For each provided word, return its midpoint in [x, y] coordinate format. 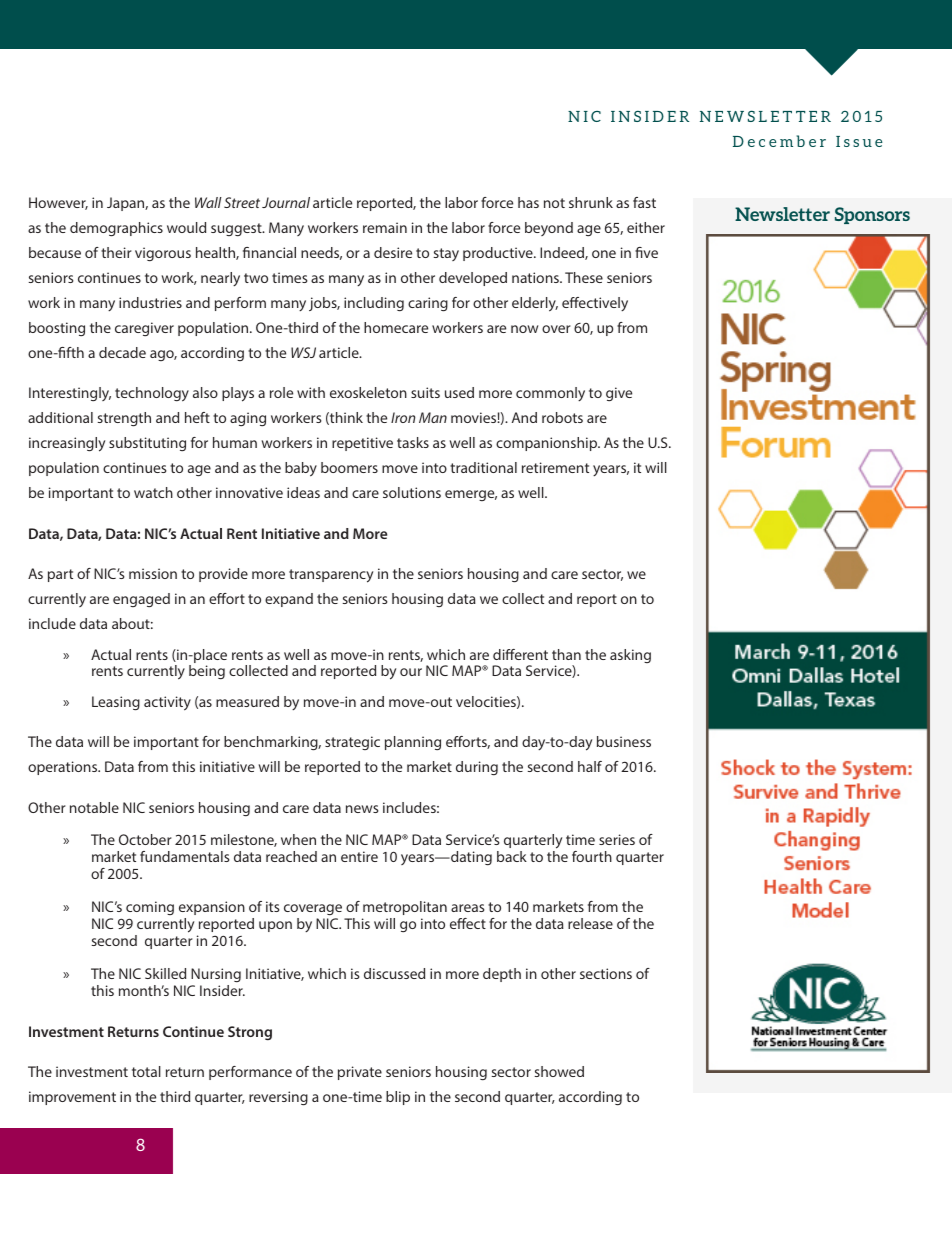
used [459, 392]
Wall [208, 202]
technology [152, 394]
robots [562, 417]
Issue [859, 141]
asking [630, 656]
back [512, 856]
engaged [141, 600]
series [617, 839]
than [566, 654]
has [528, 202]
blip [398, 1098]
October [145, 839]
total [146, 1071]
